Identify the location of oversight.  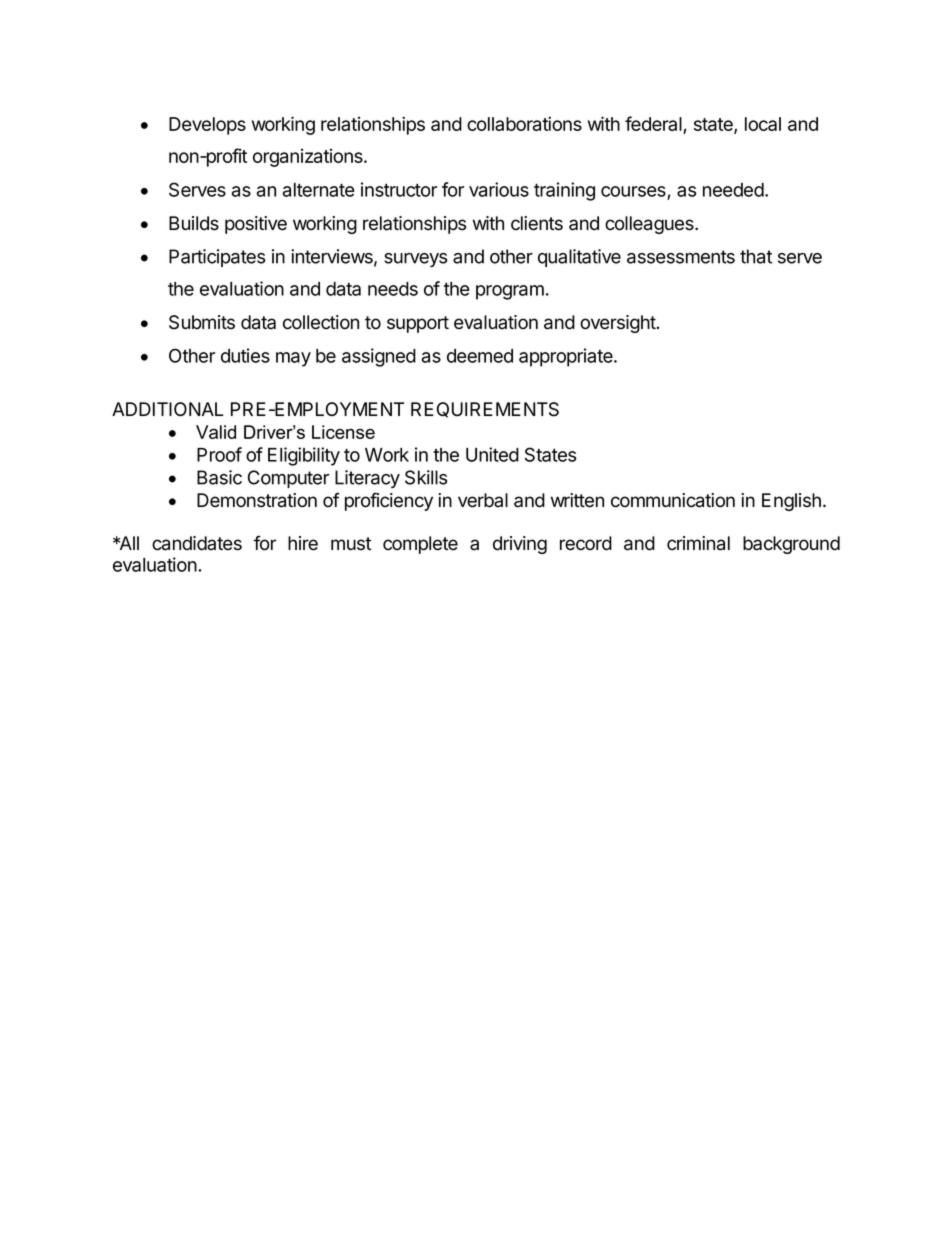
(618, 324).
